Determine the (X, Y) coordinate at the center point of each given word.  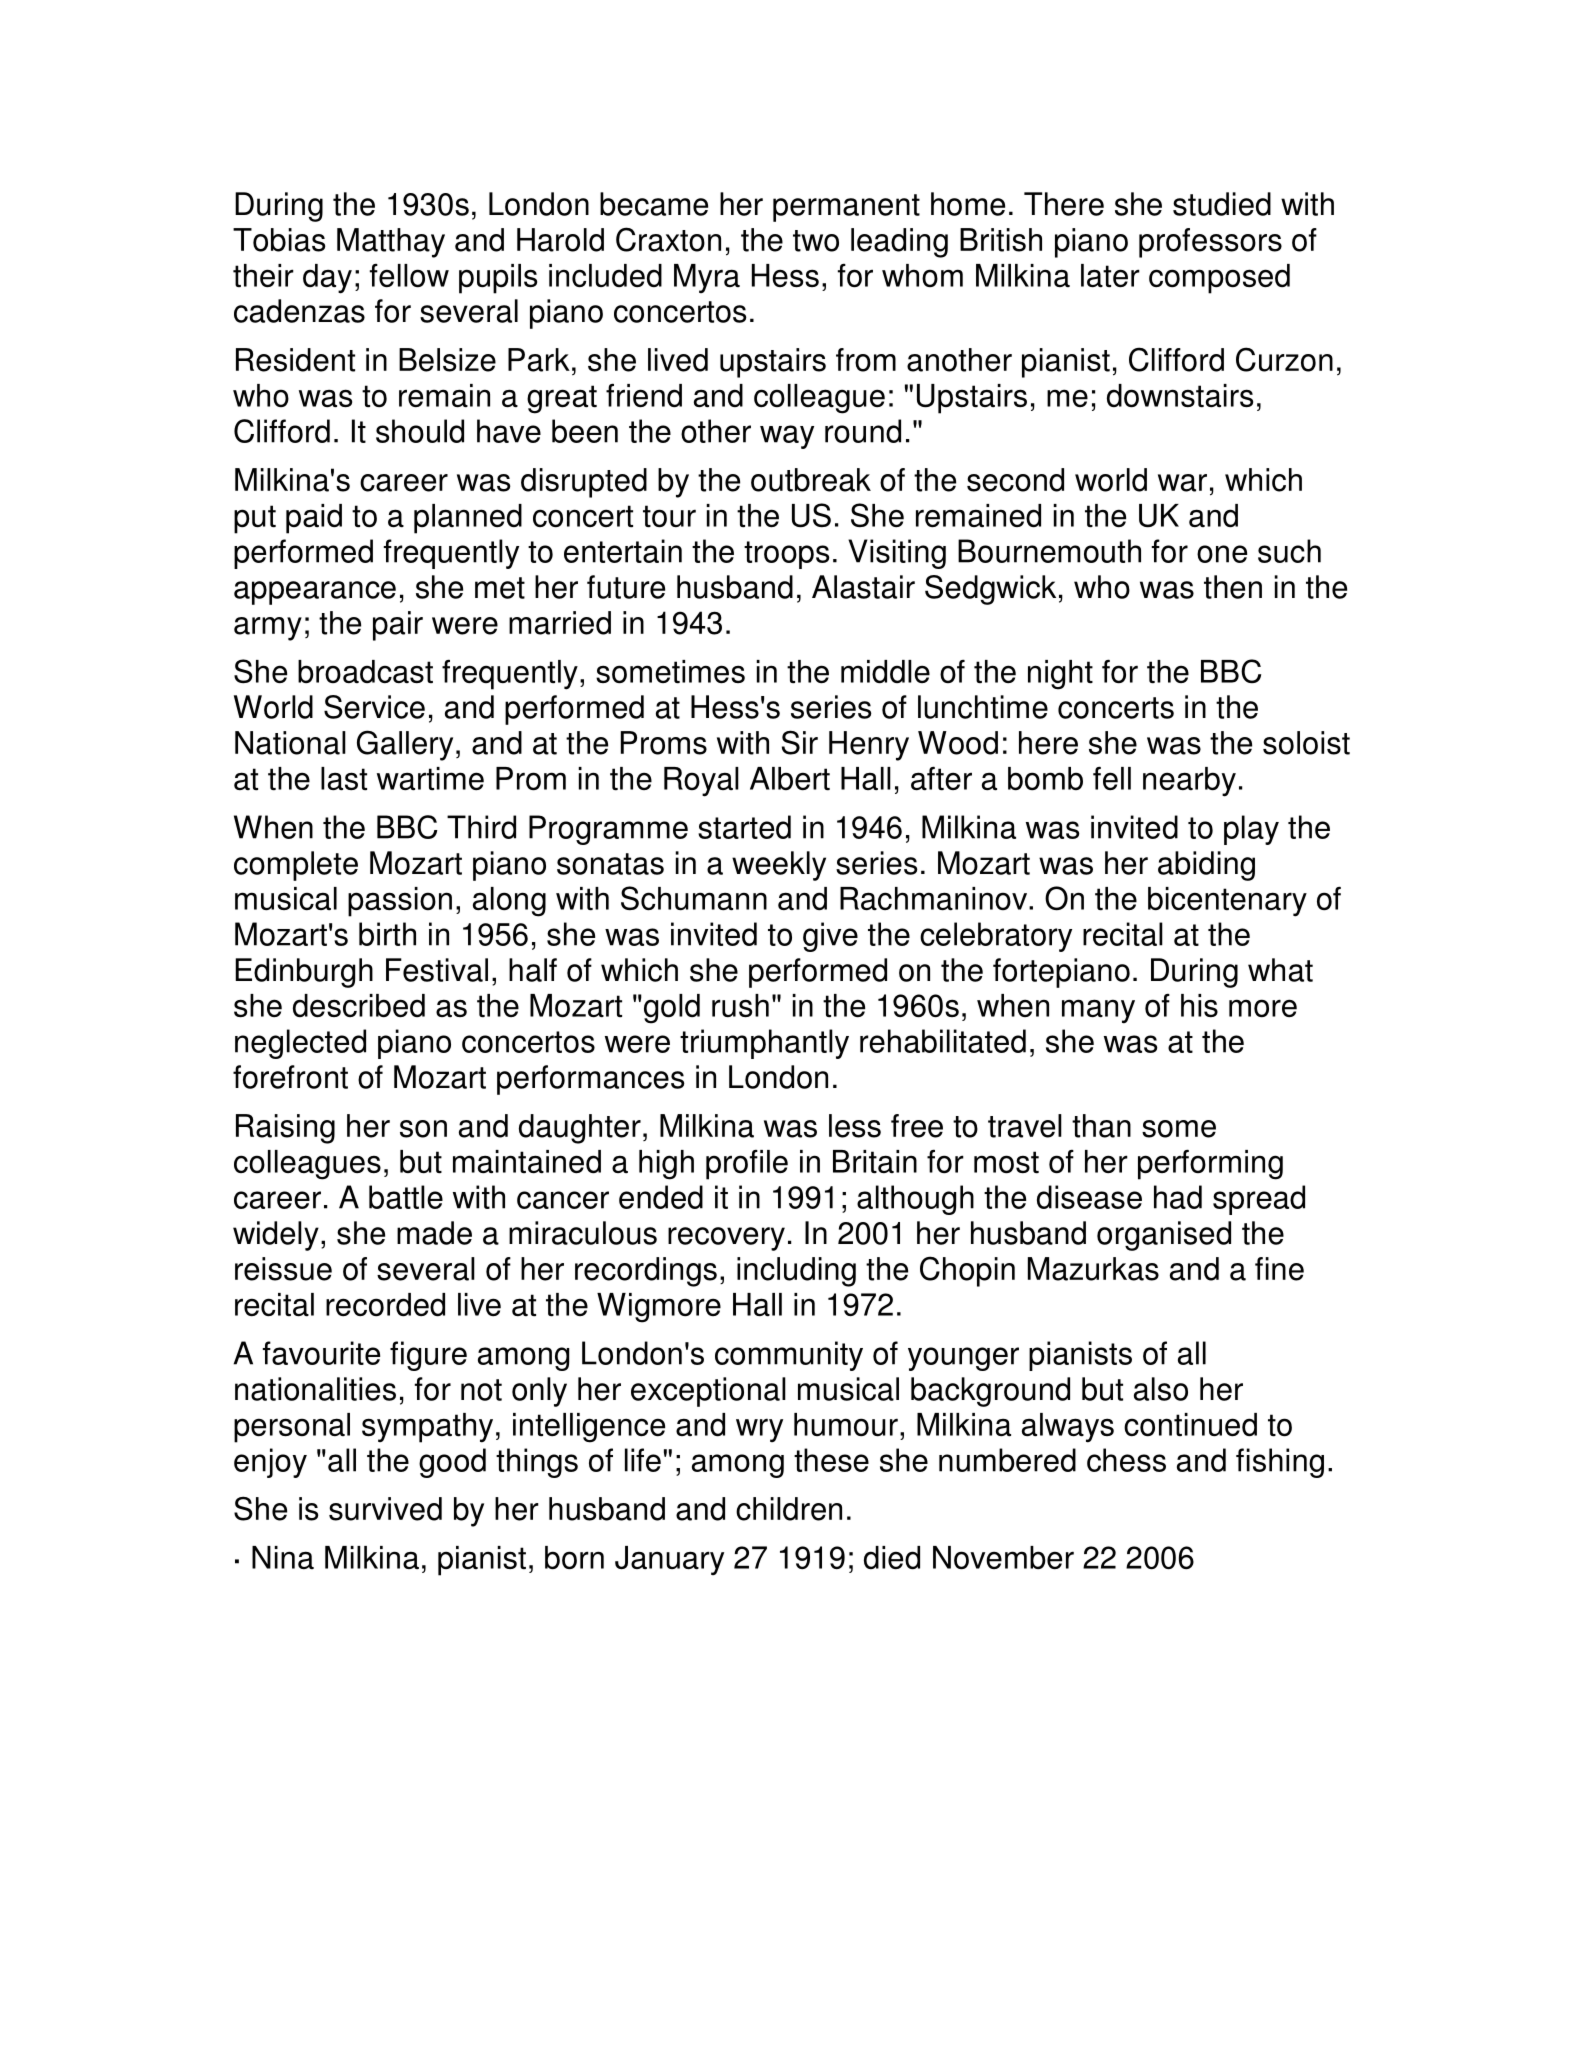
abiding (1206, 866)
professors (1210, 243)
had (1178, 1197)
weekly (779, 866)
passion (400, 902)
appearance (315, 593)
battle (406, 1197)
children (789, 1509)
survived (385, 1509)
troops (786, 555)
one (1222, 554)
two (816, 241)
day (327, 279)
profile (747, 1165)
